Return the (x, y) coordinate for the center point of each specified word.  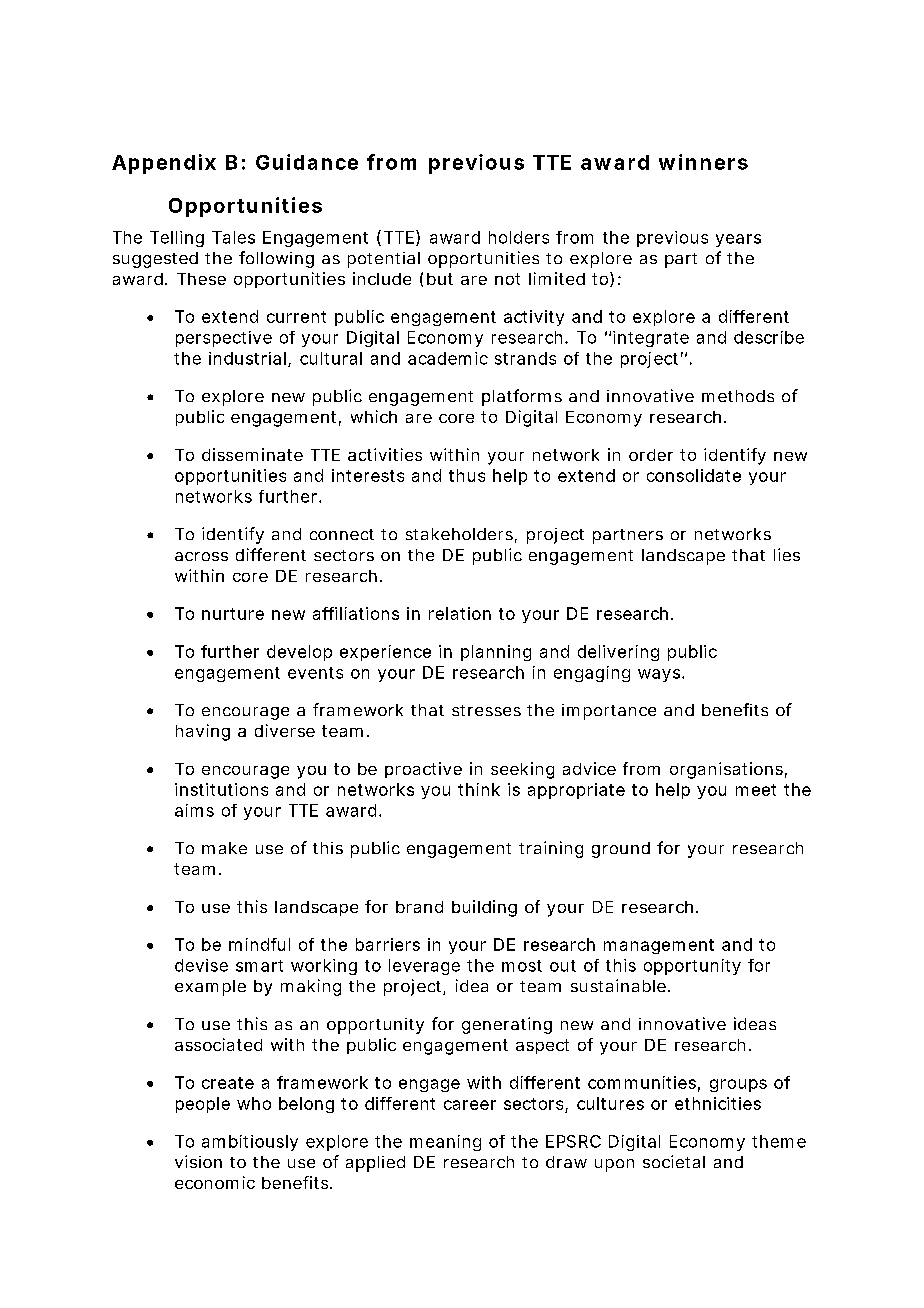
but (440, 279)
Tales (233, 237)
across (201, 556)
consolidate (694, 475)
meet (756, 790)
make (224, 848)
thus (467, 475)
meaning (445, 1143)
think (479, 789)
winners (703, 162)
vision (198, 1161)
